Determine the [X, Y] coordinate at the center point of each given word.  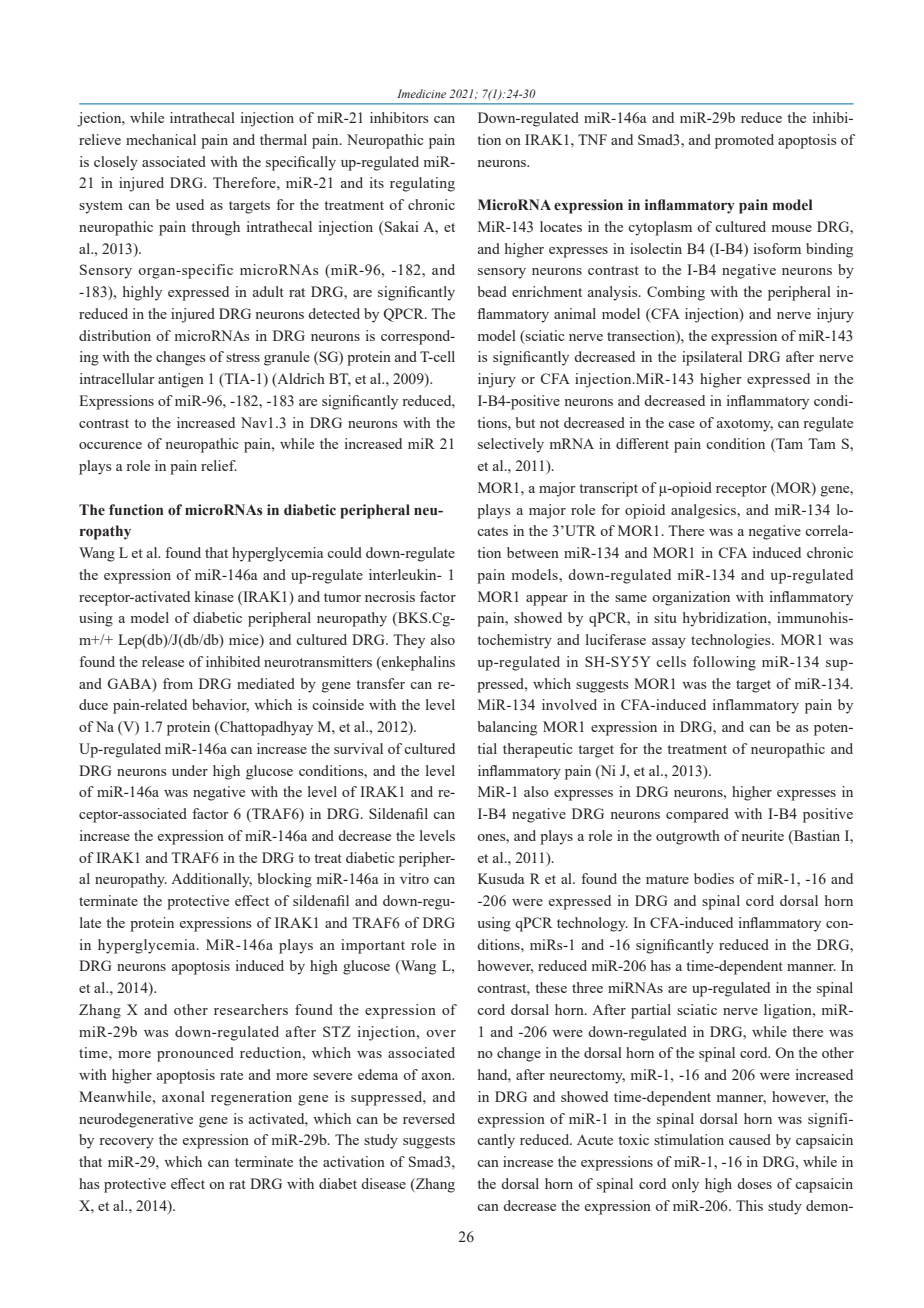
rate [231, 1075]
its [377, 182]
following [724, 663]
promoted [744, 141]
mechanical [161, 139]
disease [383, 1183]
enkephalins [417, 663]
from [178, 683]
